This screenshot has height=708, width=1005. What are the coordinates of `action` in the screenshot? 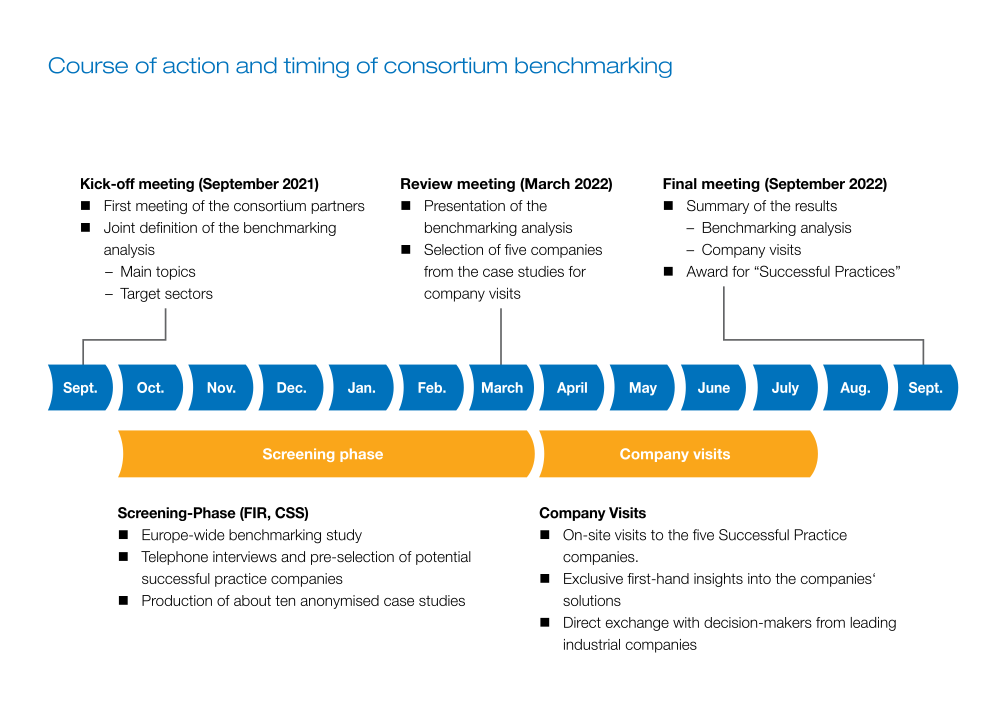 It's located at (196, 65).
